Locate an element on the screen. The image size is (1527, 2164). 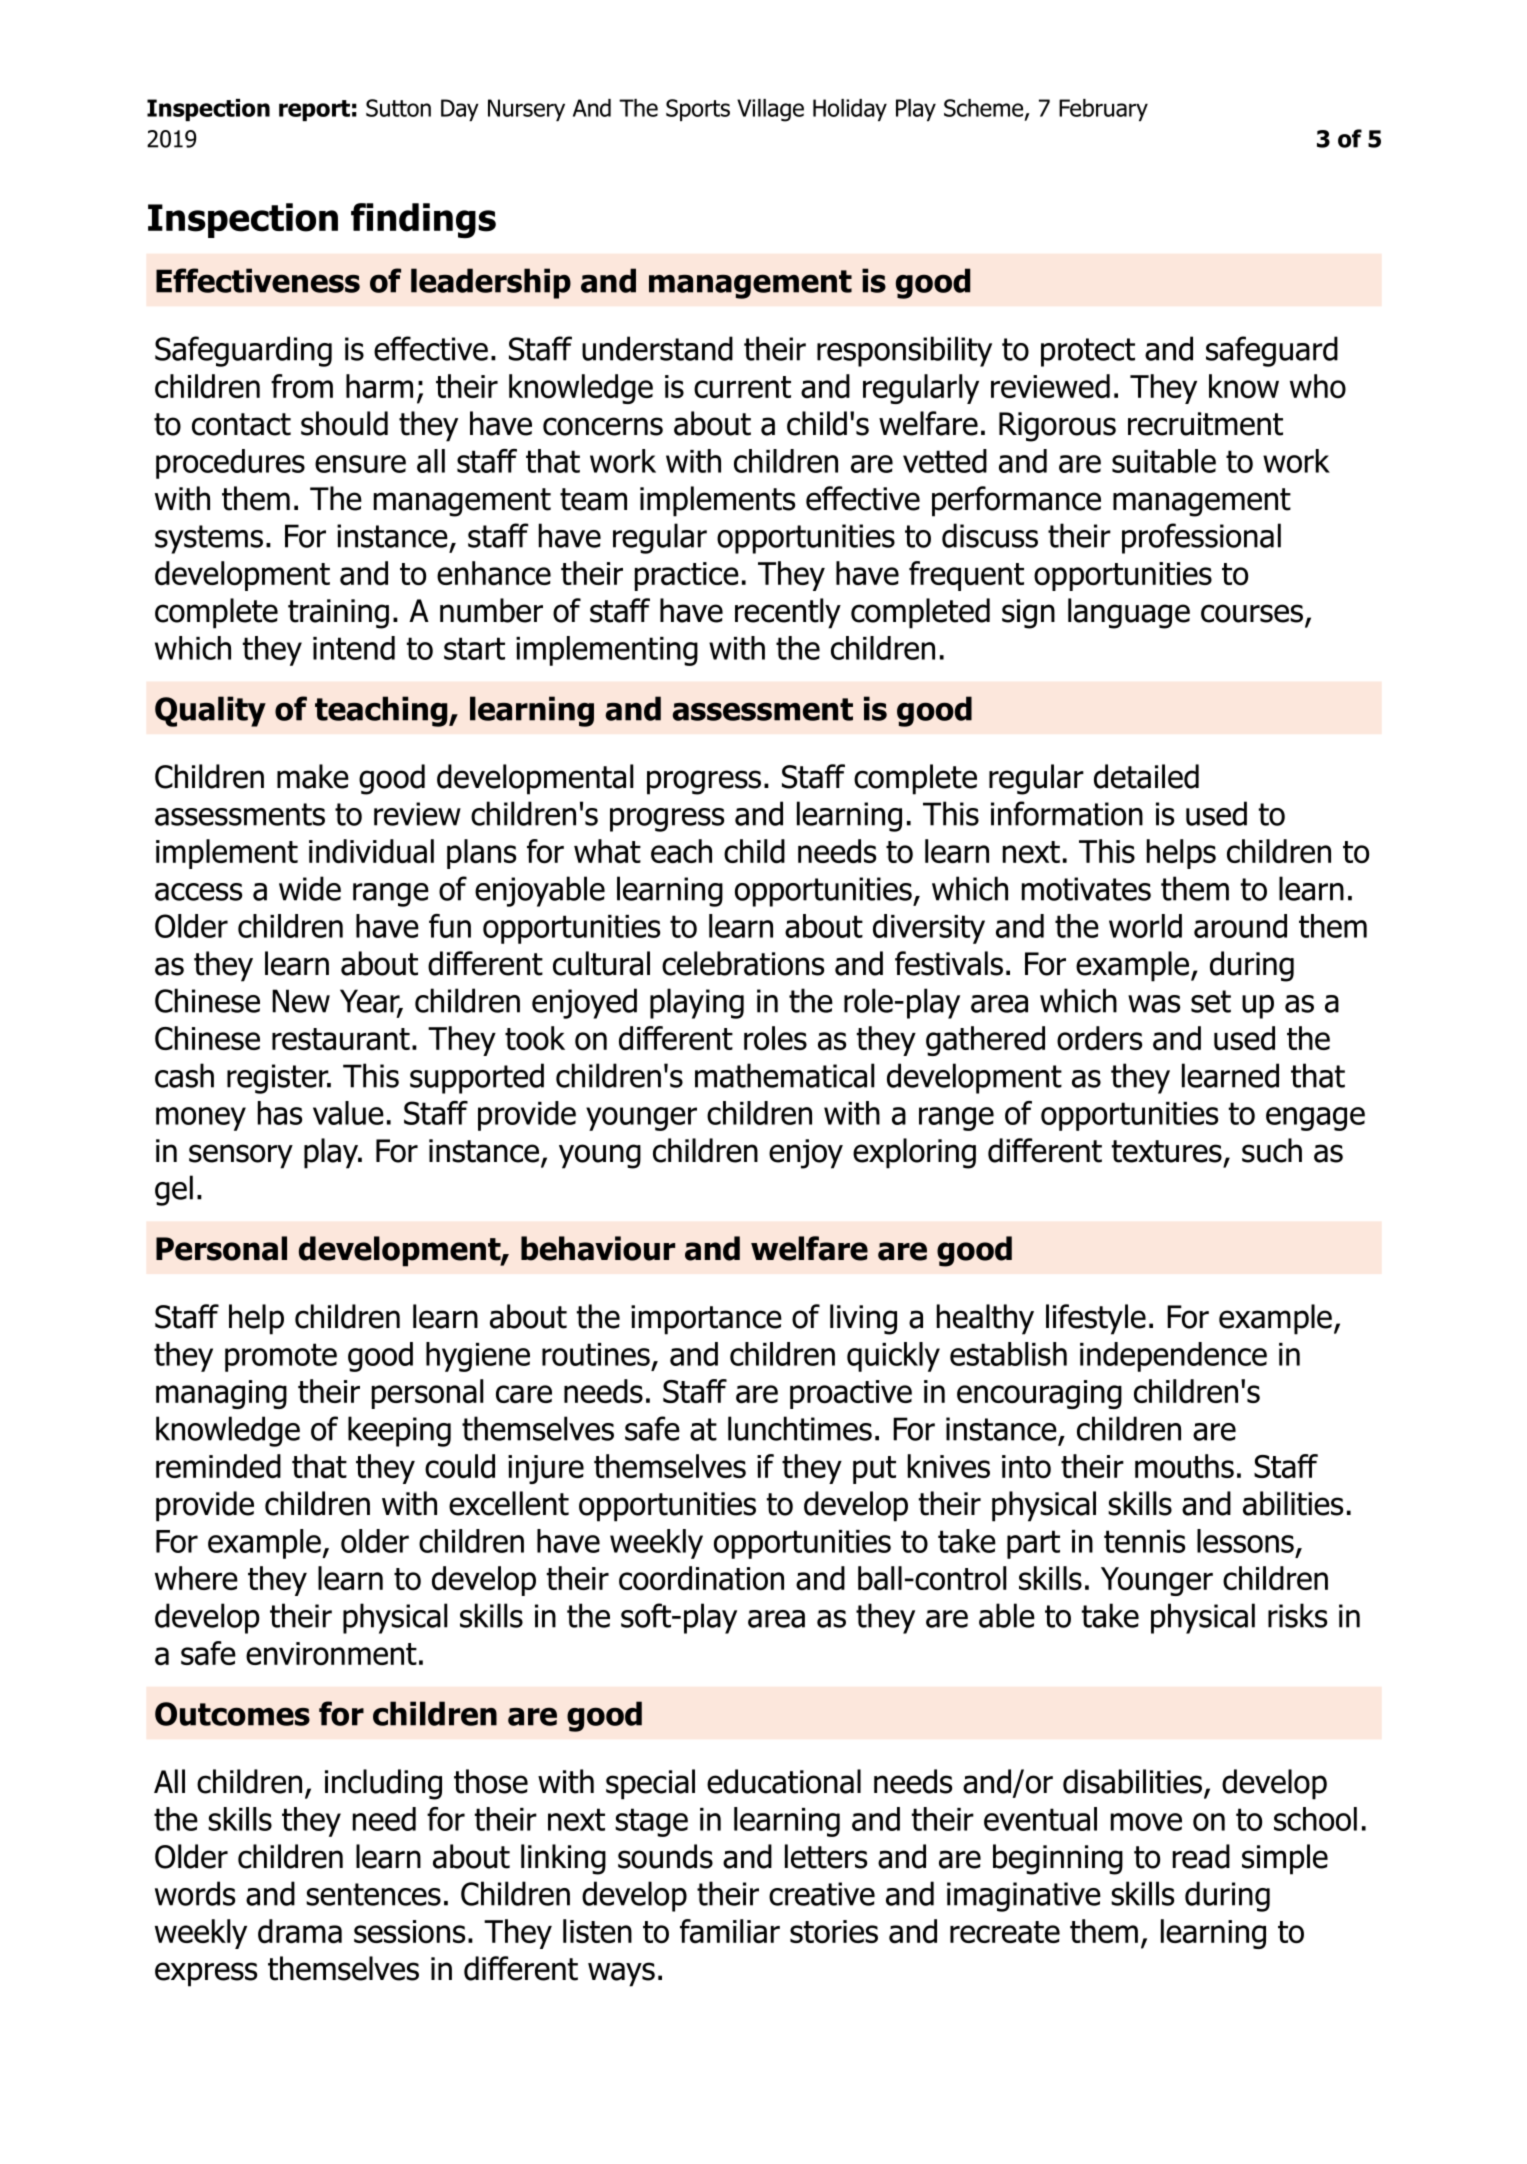
textures is located at coordinates (1167, 1151).
